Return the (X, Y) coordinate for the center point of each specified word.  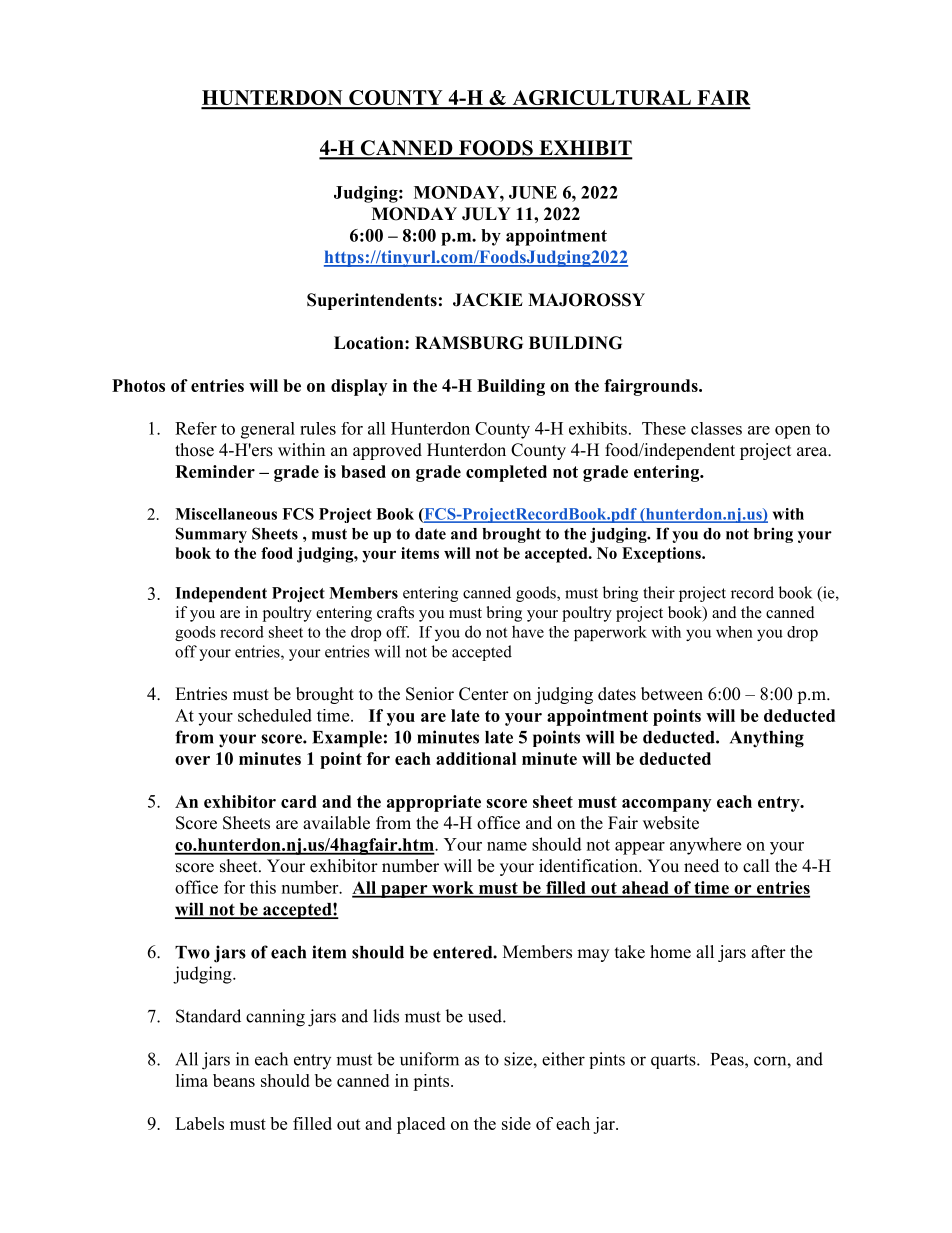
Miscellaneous (226, 514)
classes (716, 428)
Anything (767, 739)
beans (234, 1080)
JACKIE (488, 300)
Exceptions (662, 555)
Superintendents (372, 301)
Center (484, 694)
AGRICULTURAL (601, 99)
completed (506, 473)
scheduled (275, 715)
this (263, 887)
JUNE (533, 192)
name (507, 846)
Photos (138, 385)
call (756, 865)
